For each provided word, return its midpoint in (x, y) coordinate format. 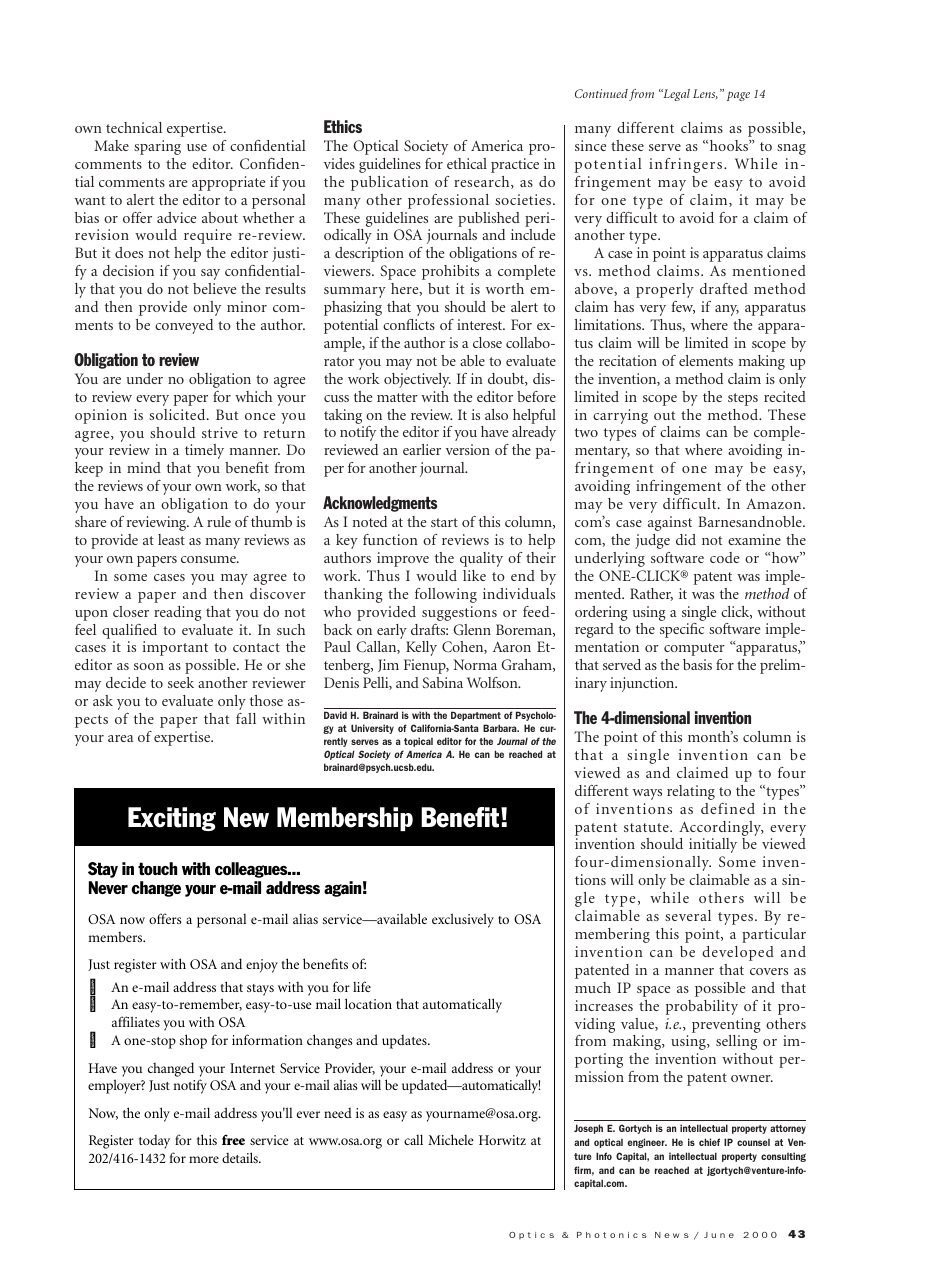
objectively (417, 380)
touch (157, 868)
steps (743, 399)
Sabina (442, 682)
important (175, 648)
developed (738, 953)
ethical (467, 163)
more (204, 1159)
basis (697, 664)
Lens (705, 94)
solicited (178, 414)
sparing (157, 147)
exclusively (463, 920)
